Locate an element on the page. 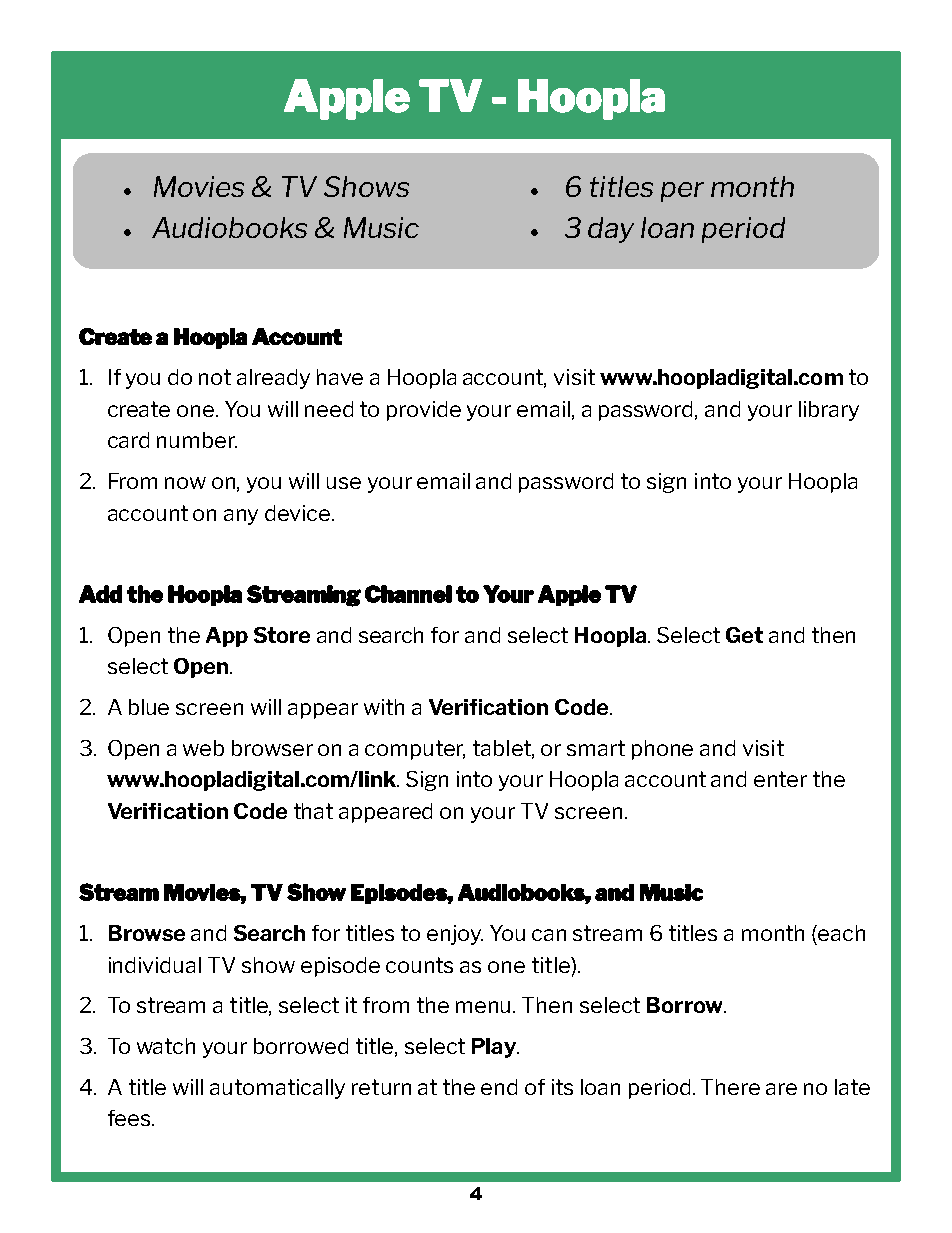  Channel is located at coordinates (408, 594).
